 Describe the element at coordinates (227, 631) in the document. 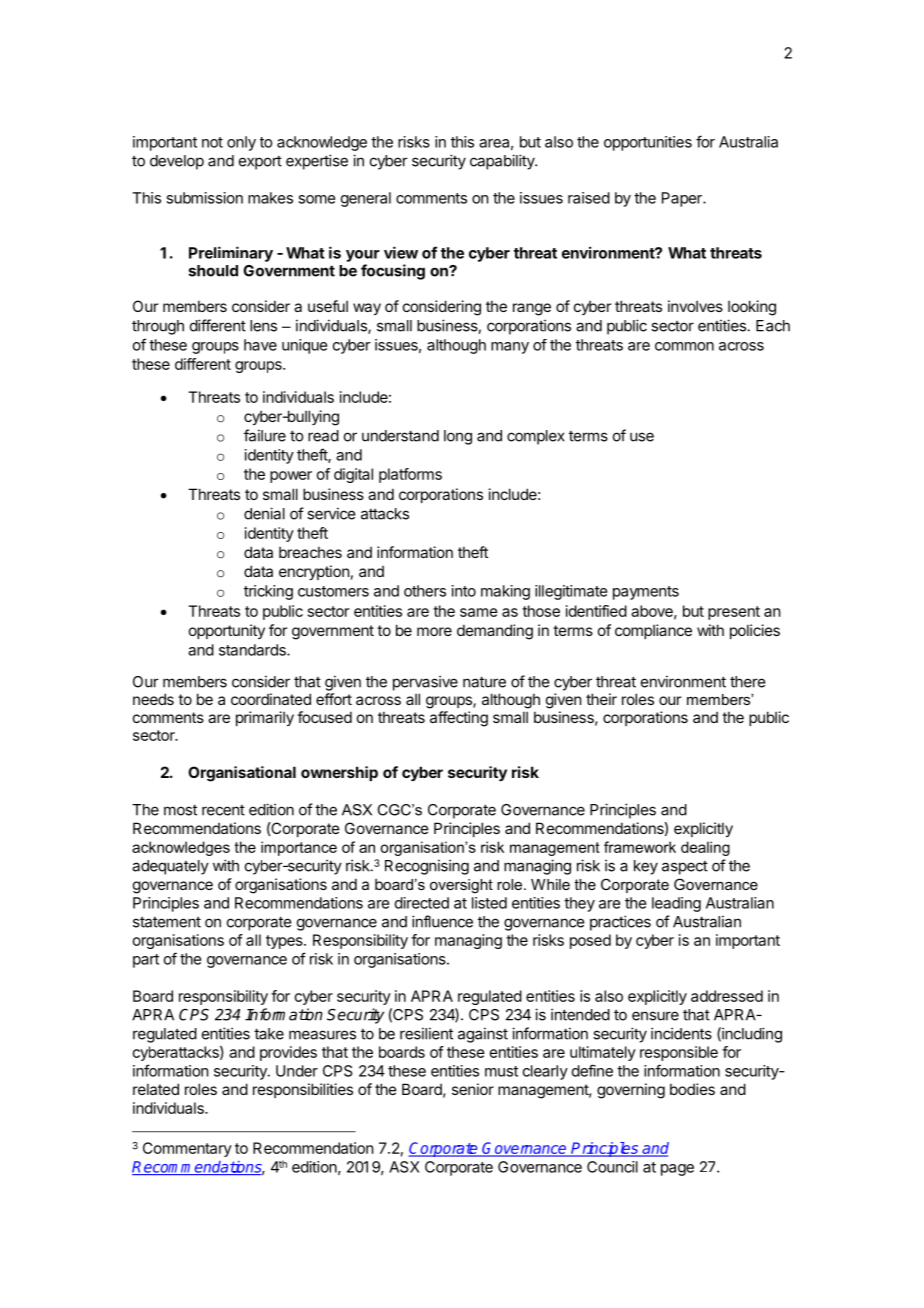

I see `opportunity` at that location.
